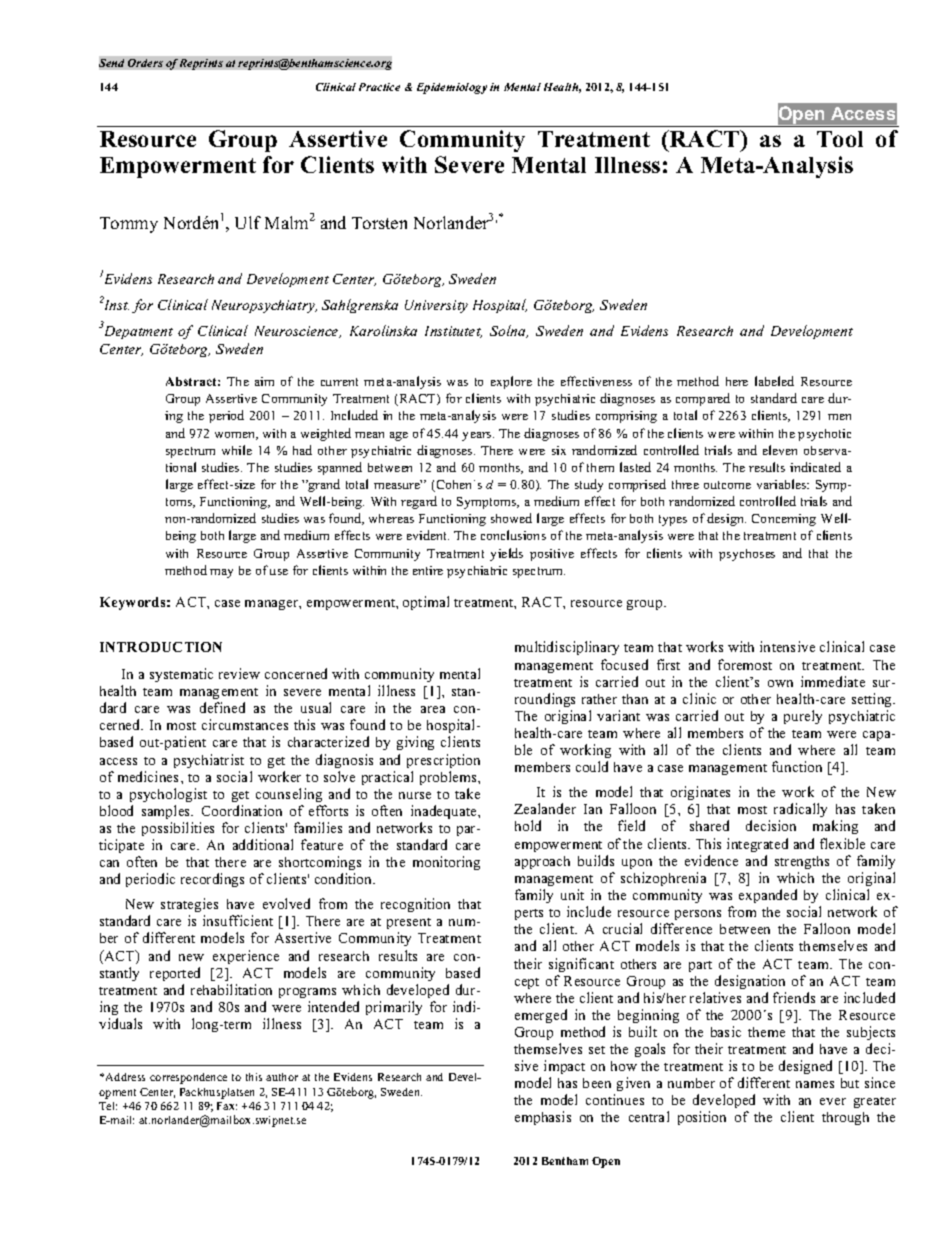 The height and width of the document is (1233, 952). I want to click on psychoses, so click(747, 555).
